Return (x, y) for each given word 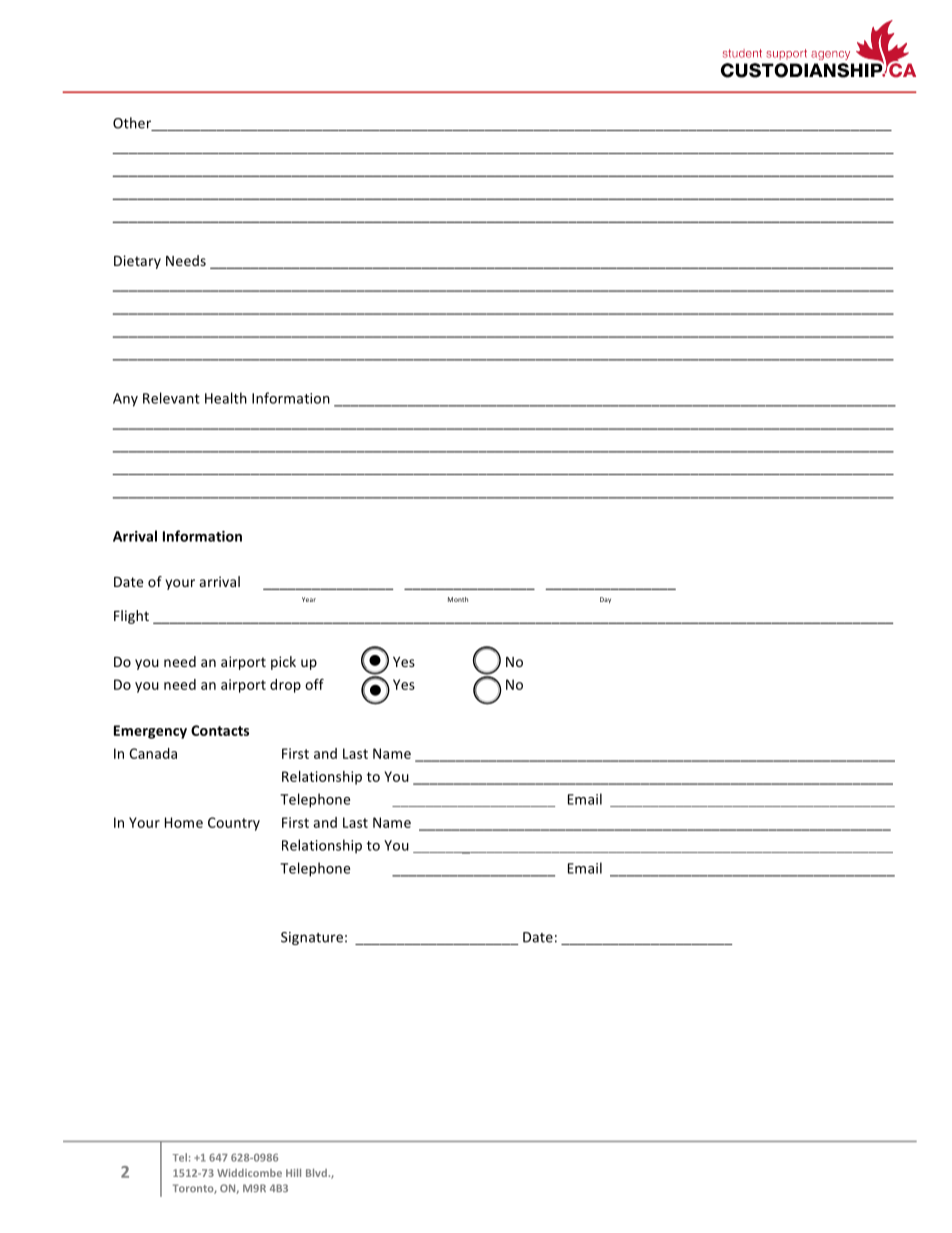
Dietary (137, 262)
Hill (293, 1173)
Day (605, 600)
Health (226, 398)
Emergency (150, 732)
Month (458, 599)
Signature (312, 938)
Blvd (317, 1173)
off (314, 684)
